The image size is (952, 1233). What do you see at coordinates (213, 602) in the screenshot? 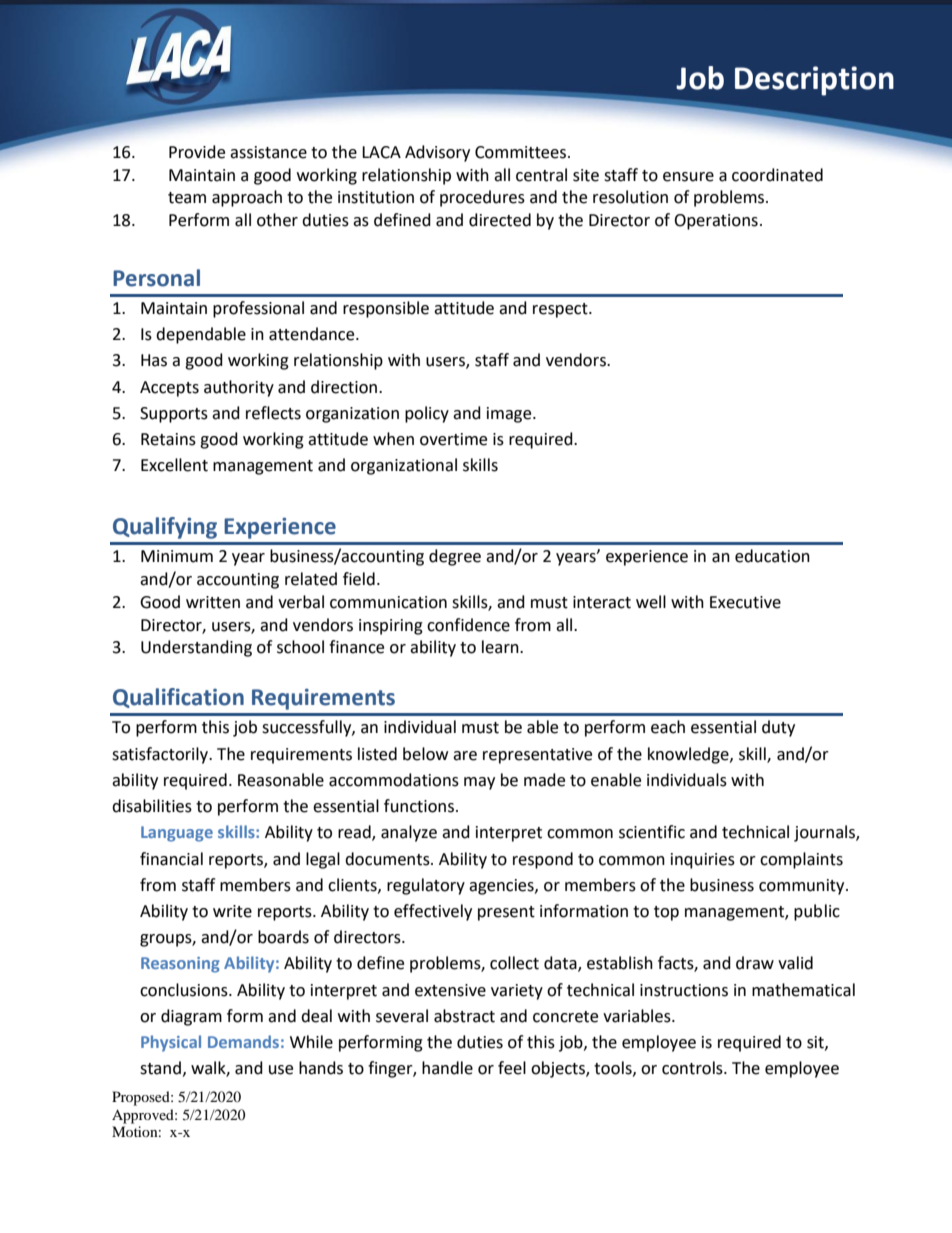
I see `written` at bounding box center [213, 602].
